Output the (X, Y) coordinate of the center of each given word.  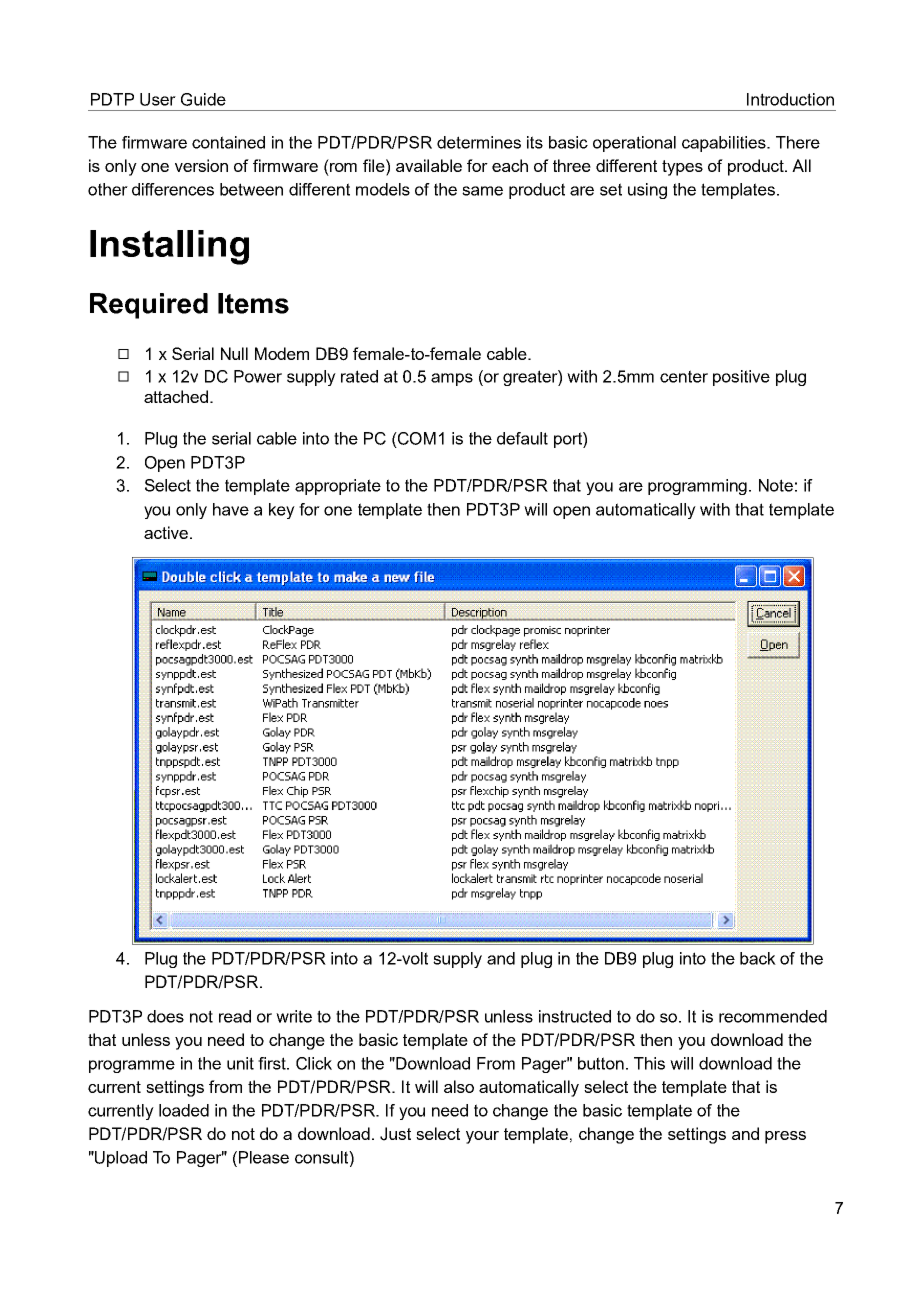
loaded (184, 1110)
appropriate (338, 487)
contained (228, 142)
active (166, 532)
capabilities (725, 144)
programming (699, 487)
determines (479, 142)
